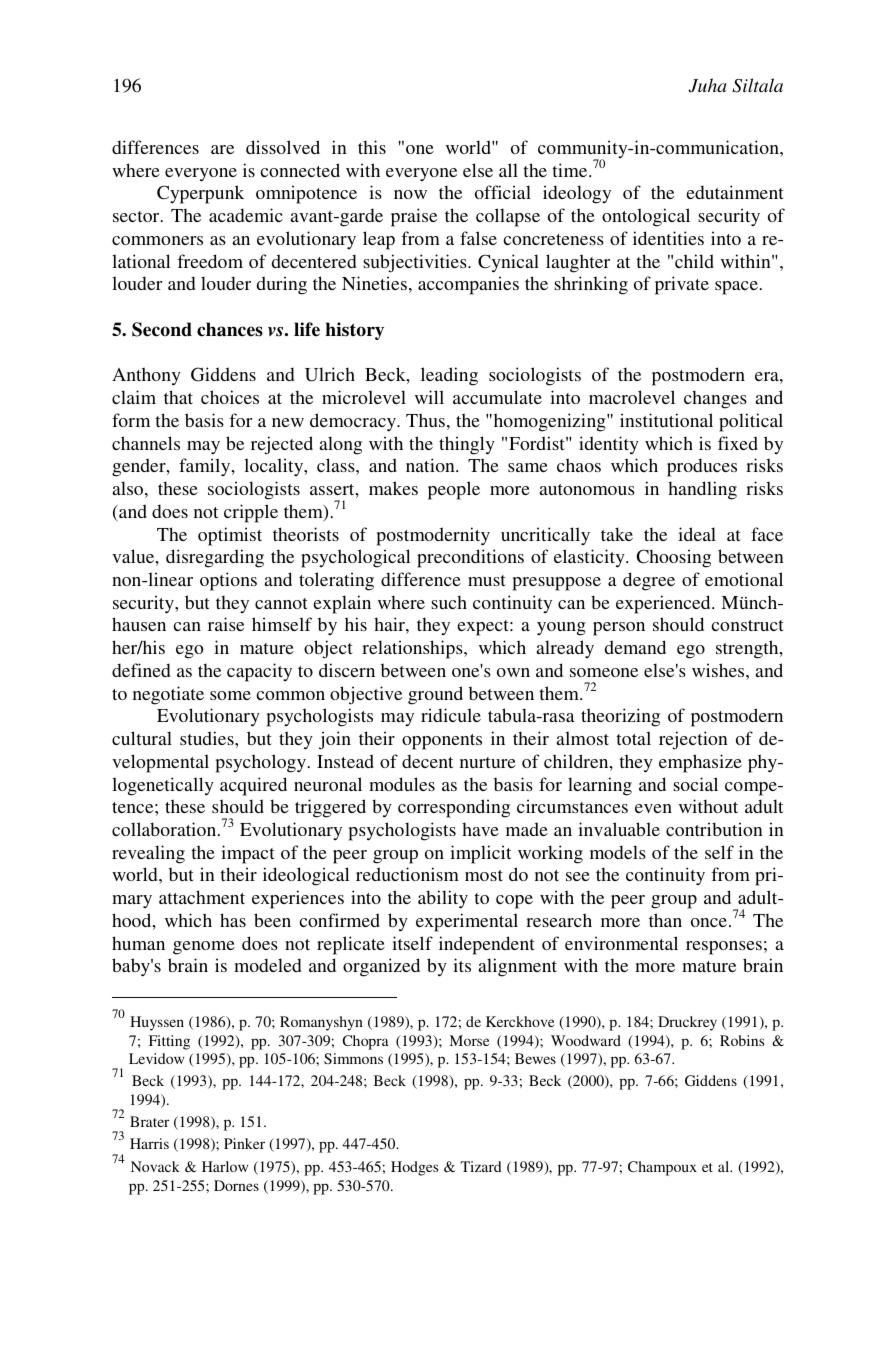  I want to click on Choosing, so click(674, 558).
